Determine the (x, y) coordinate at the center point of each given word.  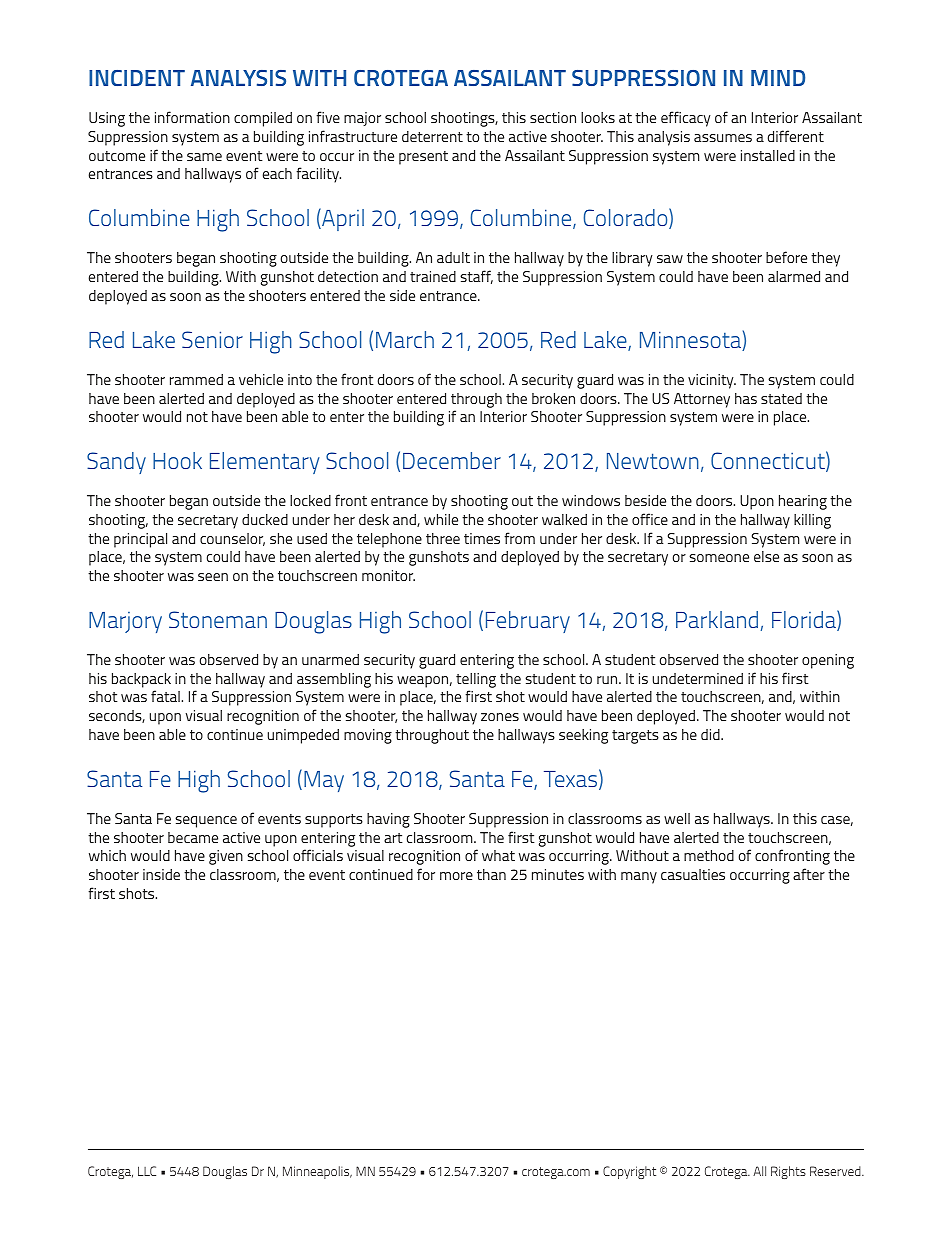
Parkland (717, 619)
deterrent (432, 136)
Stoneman (218, 619)
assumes (723, 138)
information (192, 117)
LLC (147, 1171)
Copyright (629, 1172)
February (528, 622)
